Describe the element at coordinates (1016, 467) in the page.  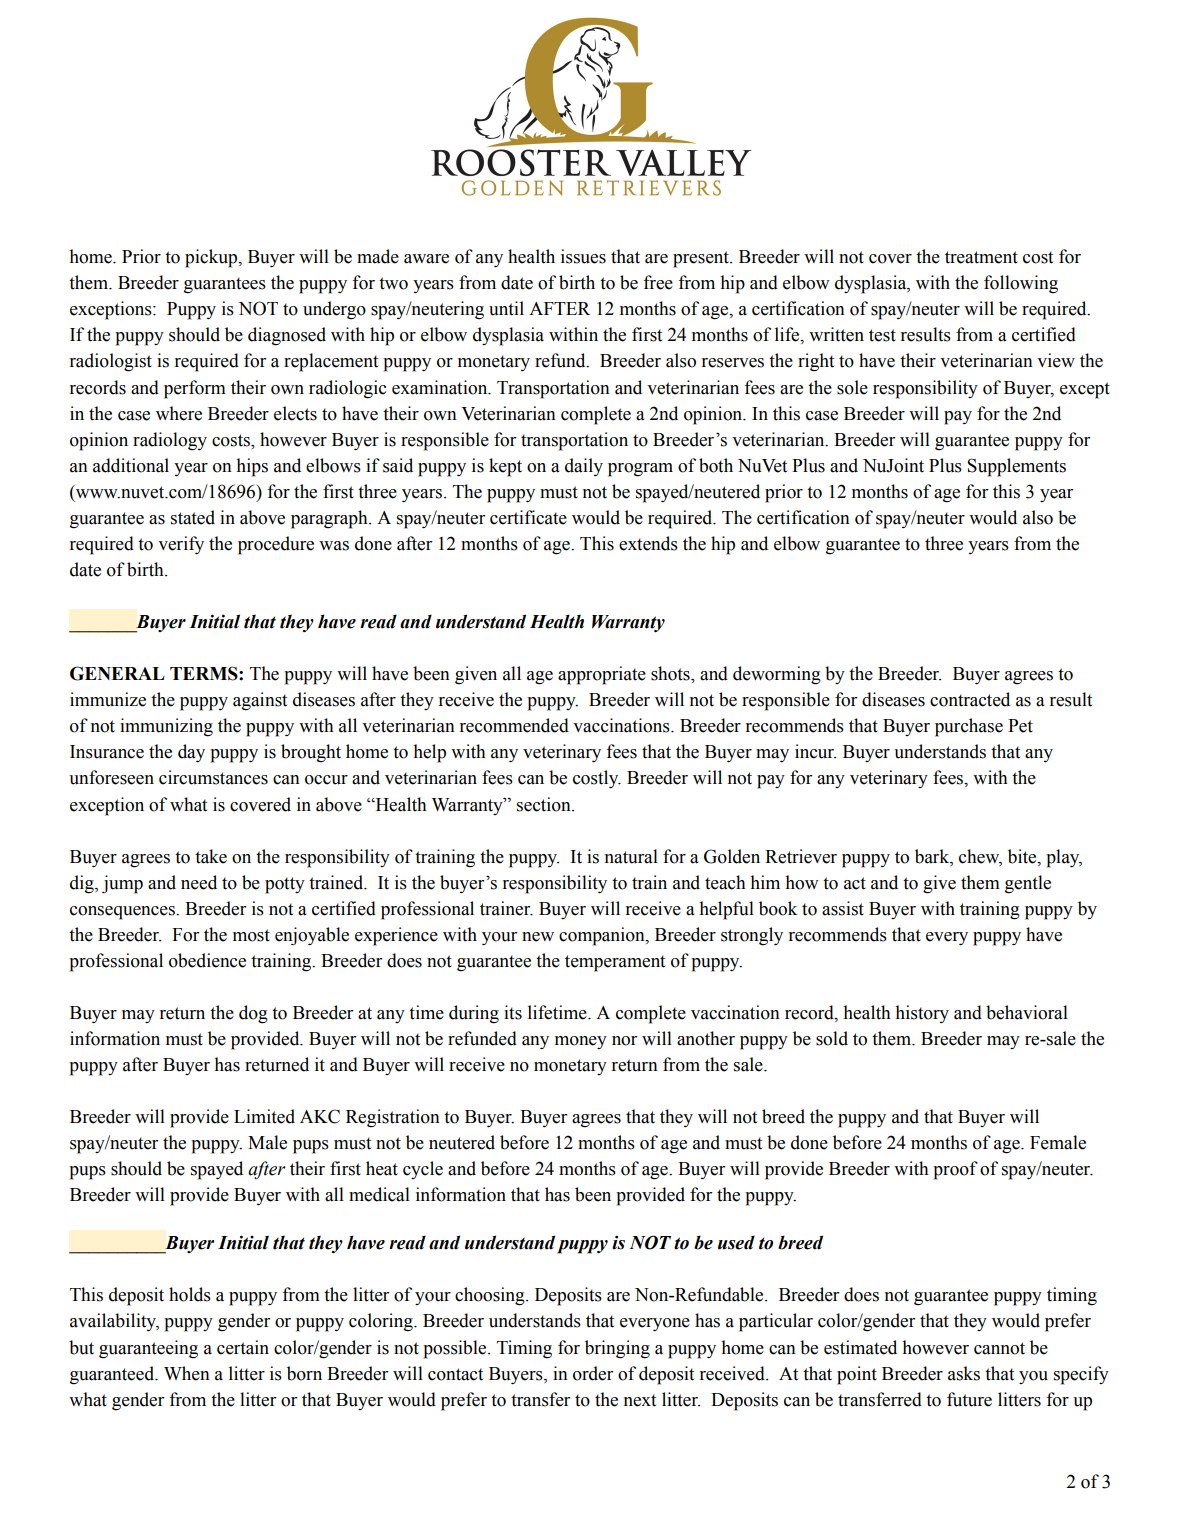
I see `Supplements` at that location.
